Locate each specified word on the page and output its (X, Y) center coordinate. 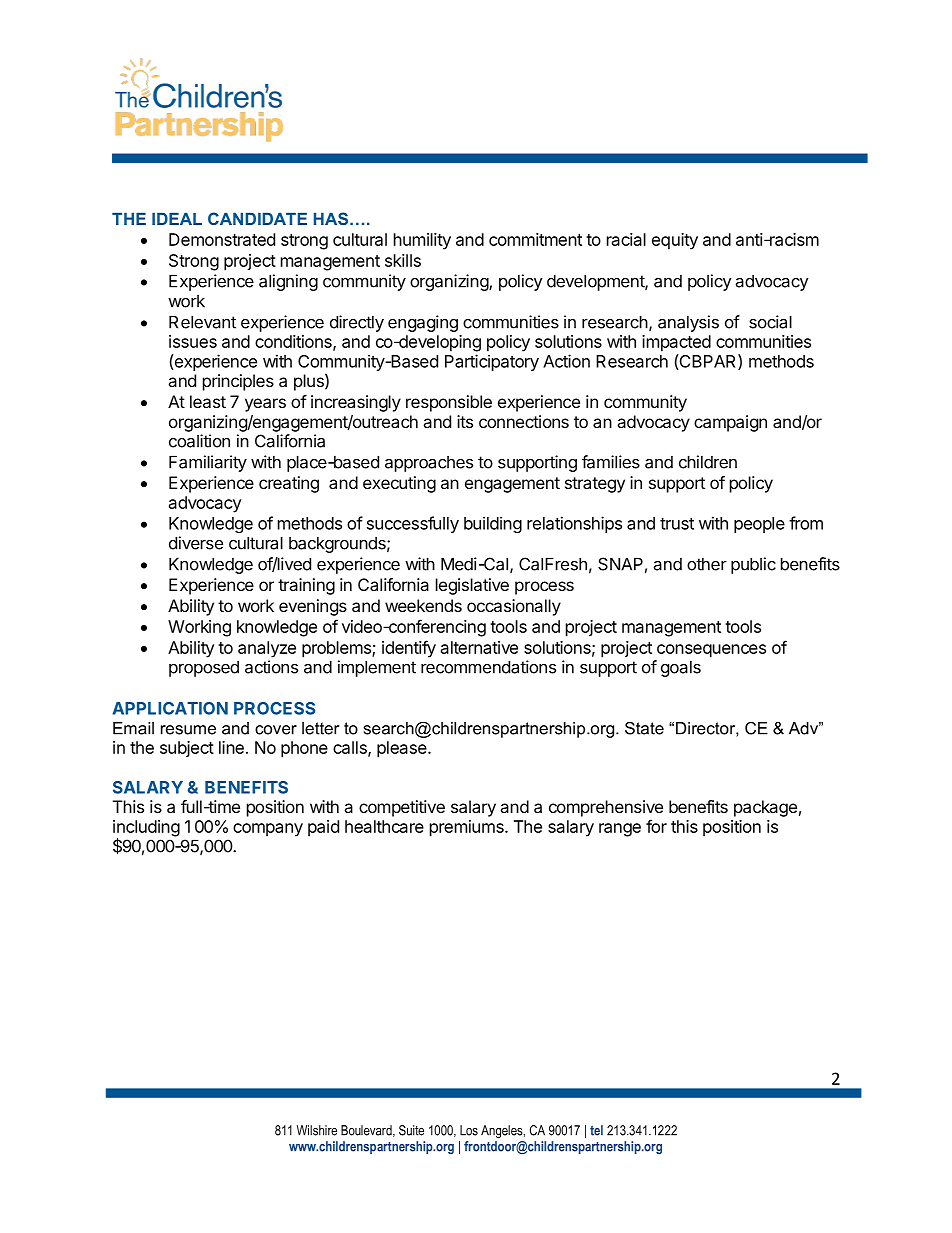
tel (596, 1130)
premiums (468, 828)
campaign (730, 423)
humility (422, 241)
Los (469, 1130)
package (765, 808)
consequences (711, 651)
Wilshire (316, 1130)
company (268, 830)
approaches (429, 464)
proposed (204, 669)
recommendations (488, 667)
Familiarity (208, 463)
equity (675, 241)
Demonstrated (222, 239)
